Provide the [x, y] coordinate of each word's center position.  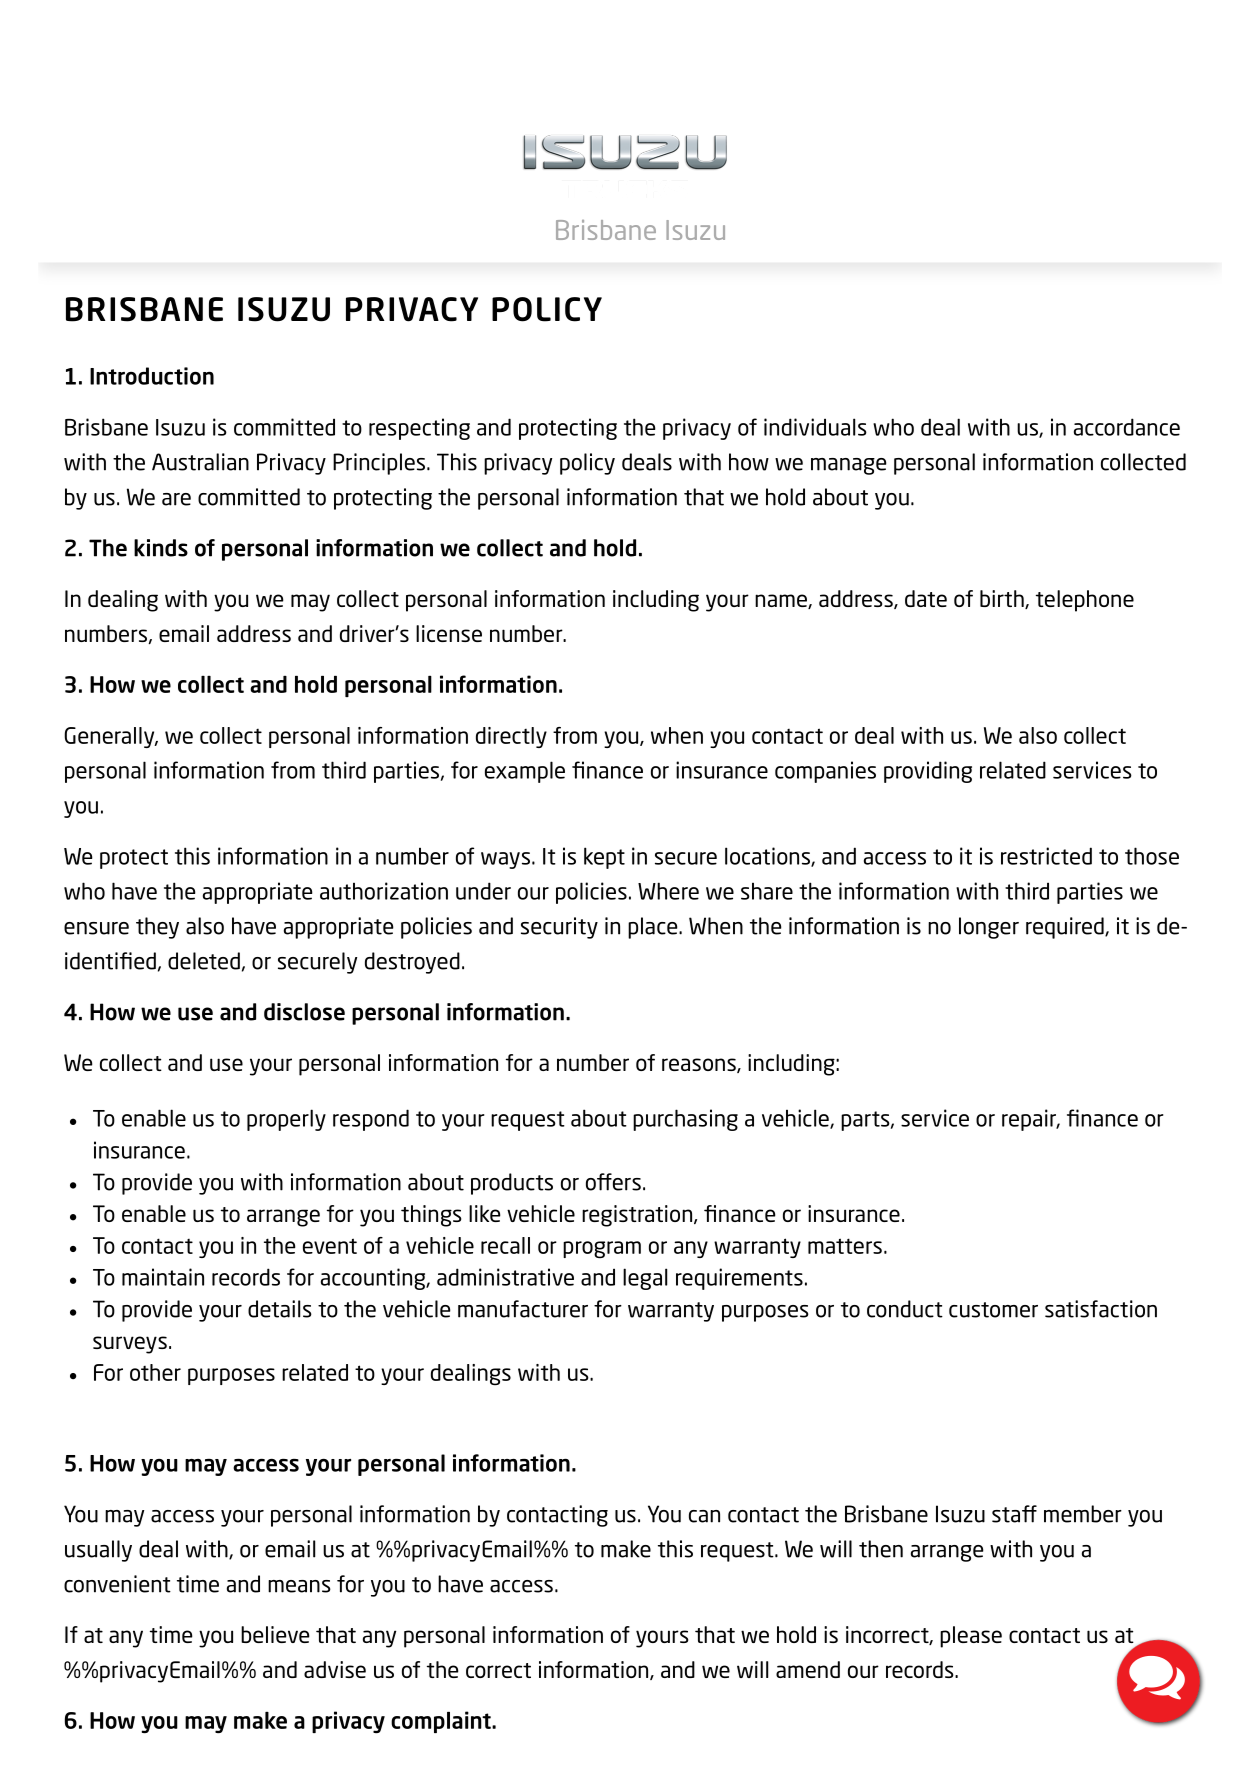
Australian [200, 462]
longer [989, 928]
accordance [1127, 427]
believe [275, 1634]
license [449, 633]
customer [993, 1310]
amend [808, 1669]
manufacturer [523, 1309]
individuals [815, 427]
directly [511, 737]
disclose [304, 1012]
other [155, 1372]
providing [928, 772]
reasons [700, 1065]
